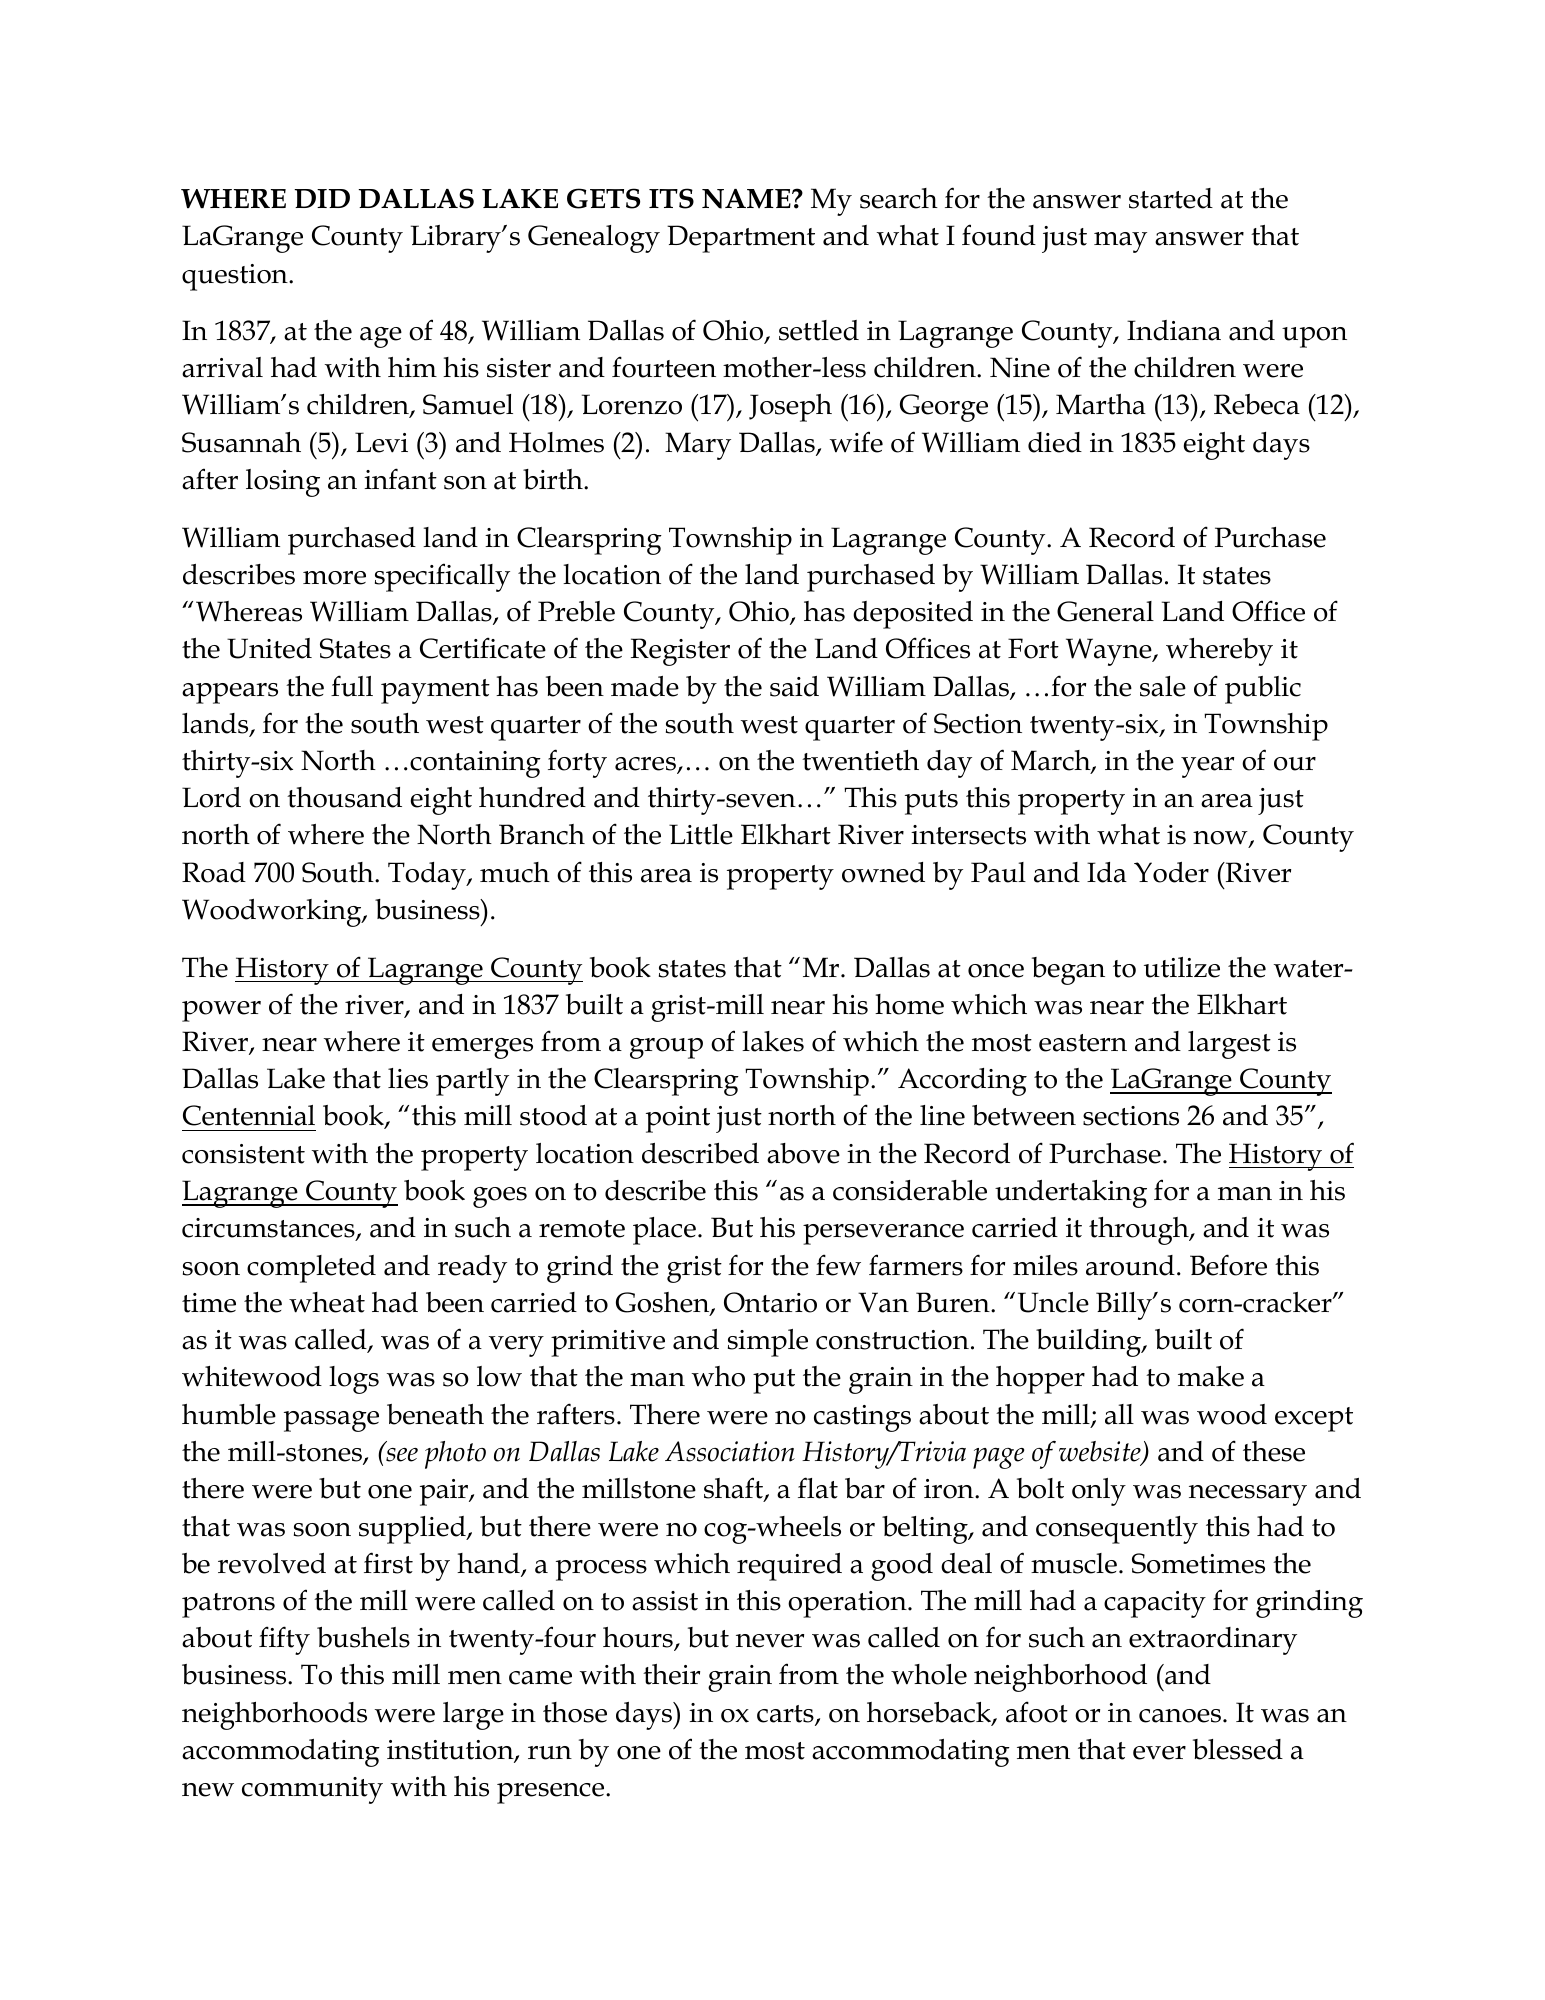 The height and width of the screenshot is (2000, 1545). What do you see at coordinates (312, 1790) in the screenshot?
I see `community` at bounding box center [312, 1790].
